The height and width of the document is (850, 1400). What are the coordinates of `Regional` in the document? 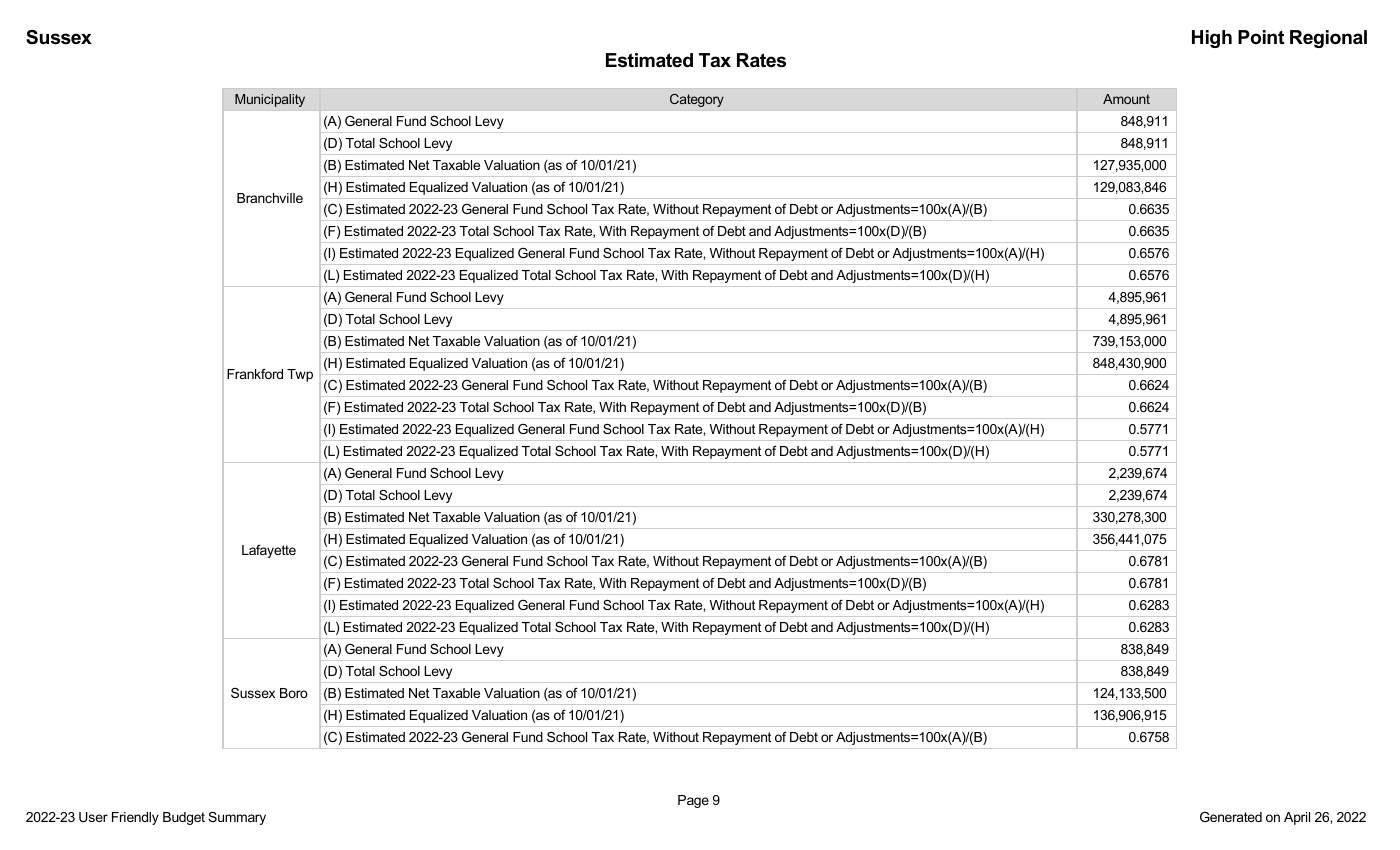 It's located at (1328, 39).
